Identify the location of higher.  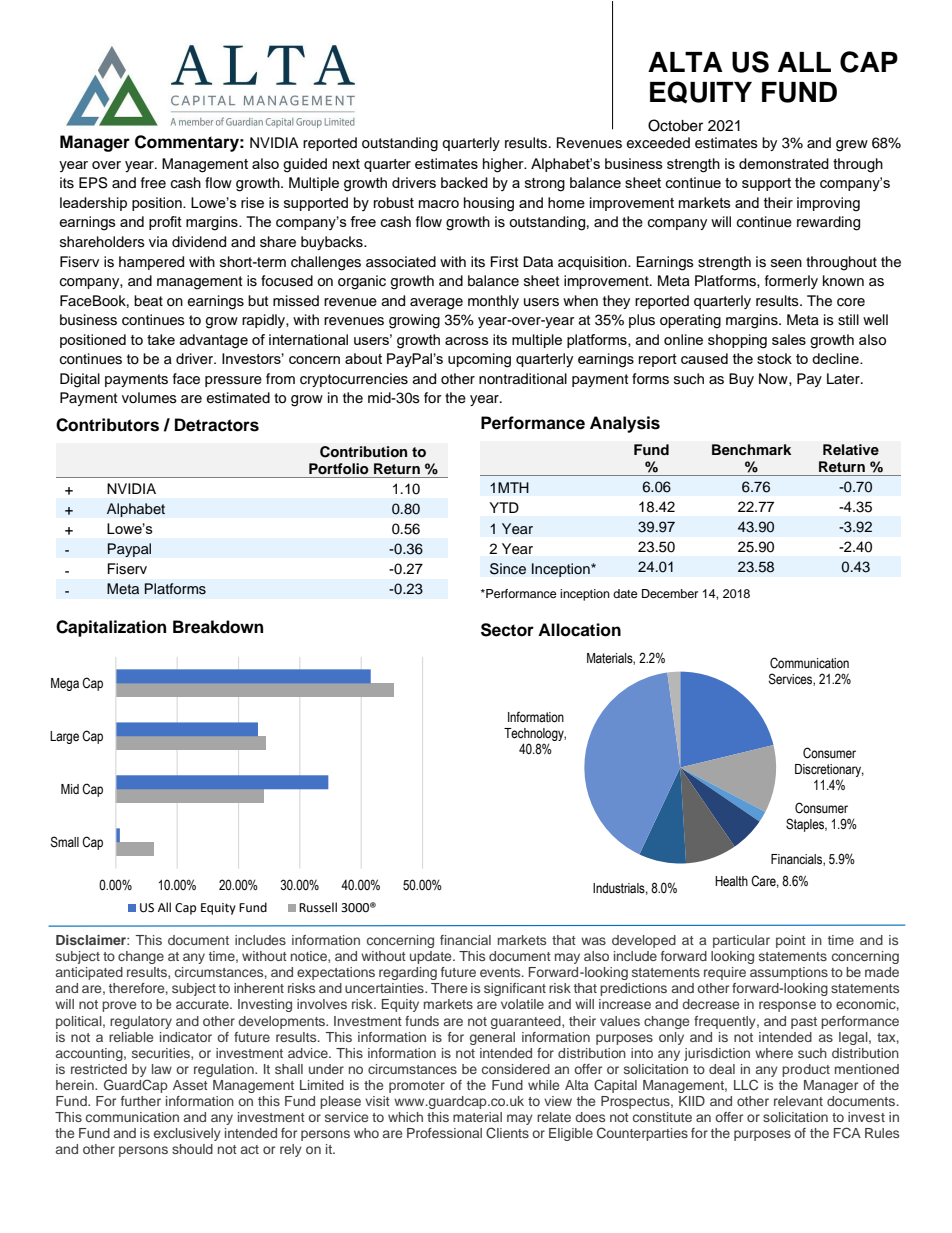
(504, 165).
